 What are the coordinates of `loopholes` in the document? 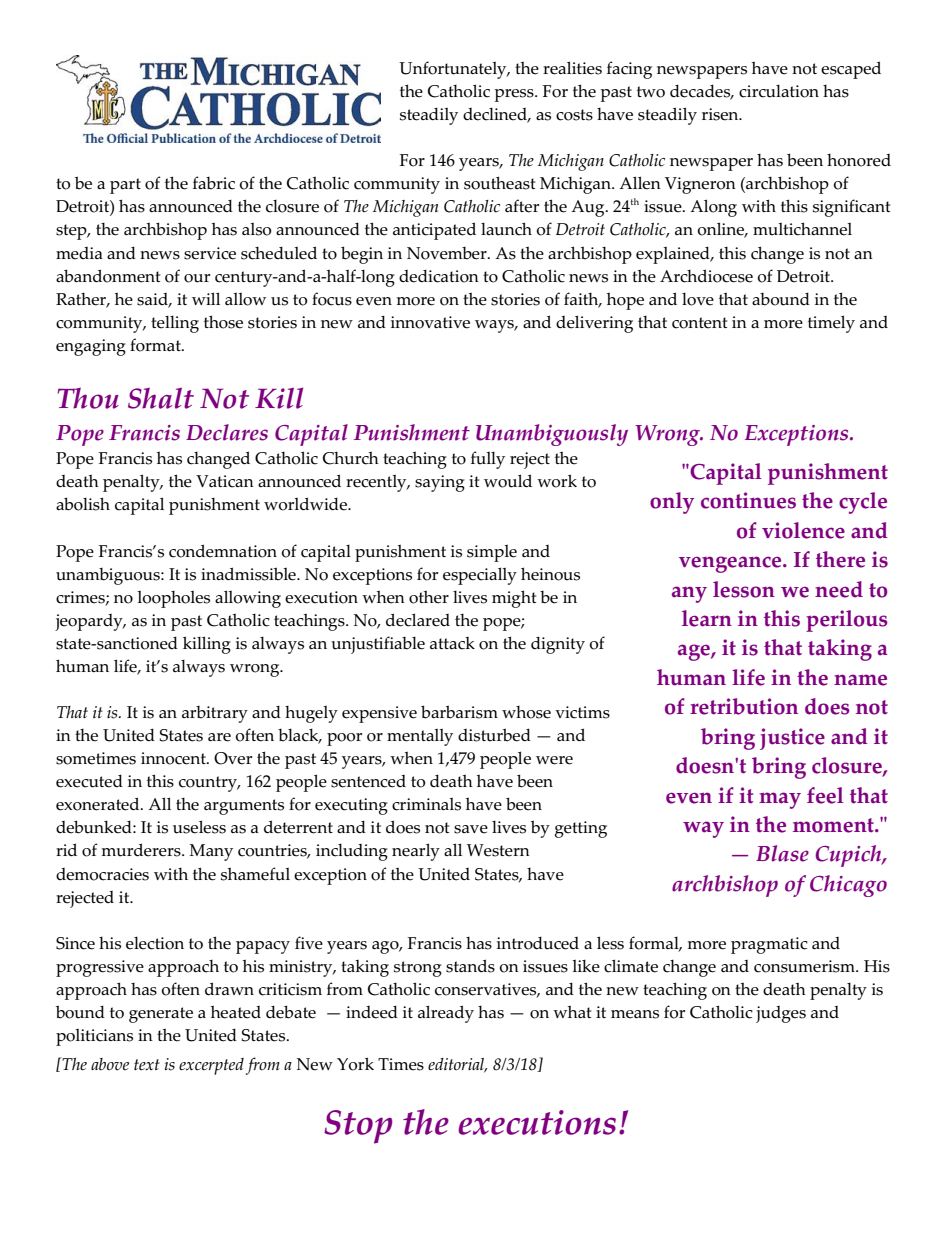 It's located at (173, 599).
